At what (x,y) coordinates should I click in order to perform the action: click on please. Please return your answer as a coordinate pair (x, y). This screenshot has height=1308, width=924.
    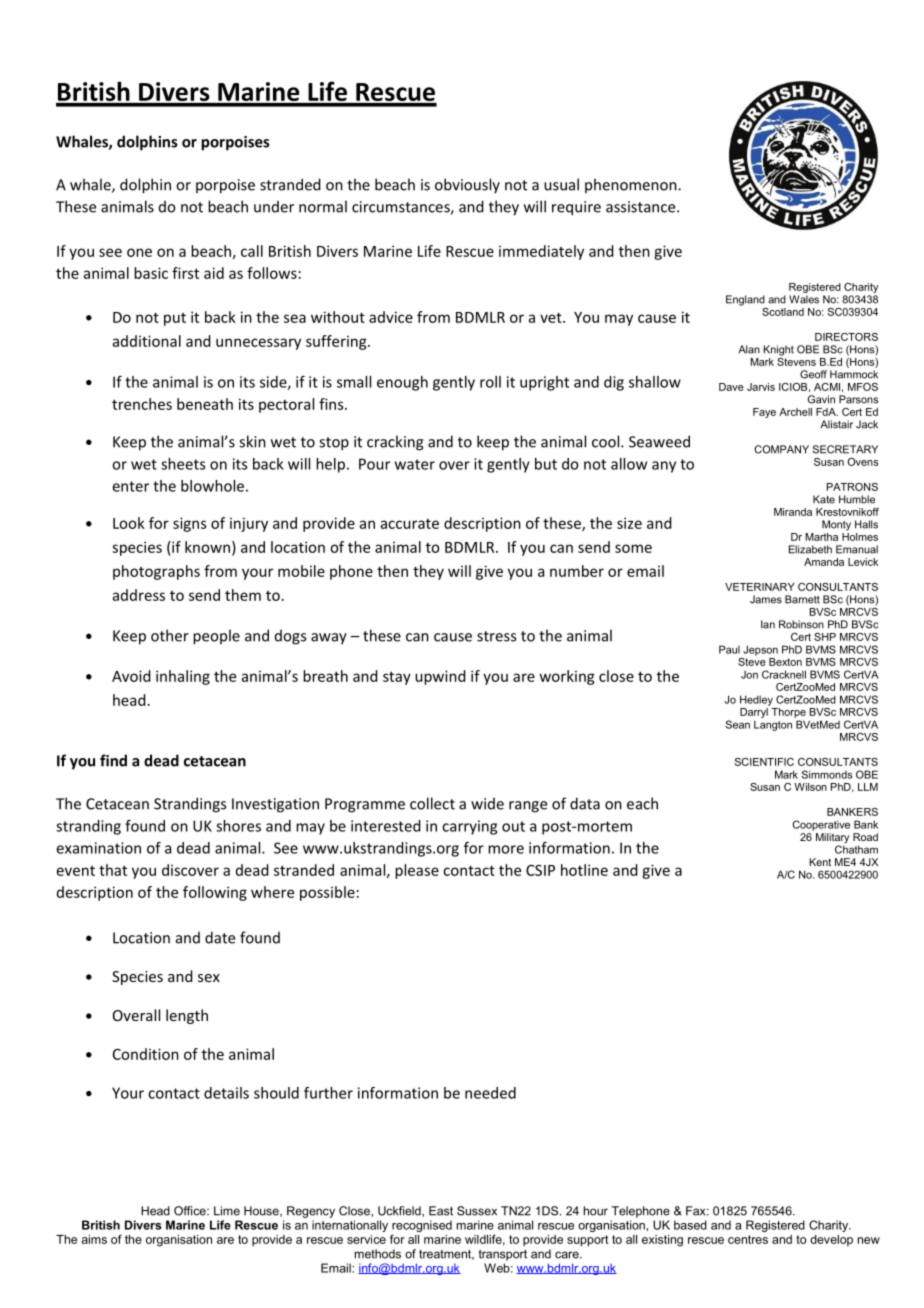
    Looking at the image, I should click on (417, 871).
